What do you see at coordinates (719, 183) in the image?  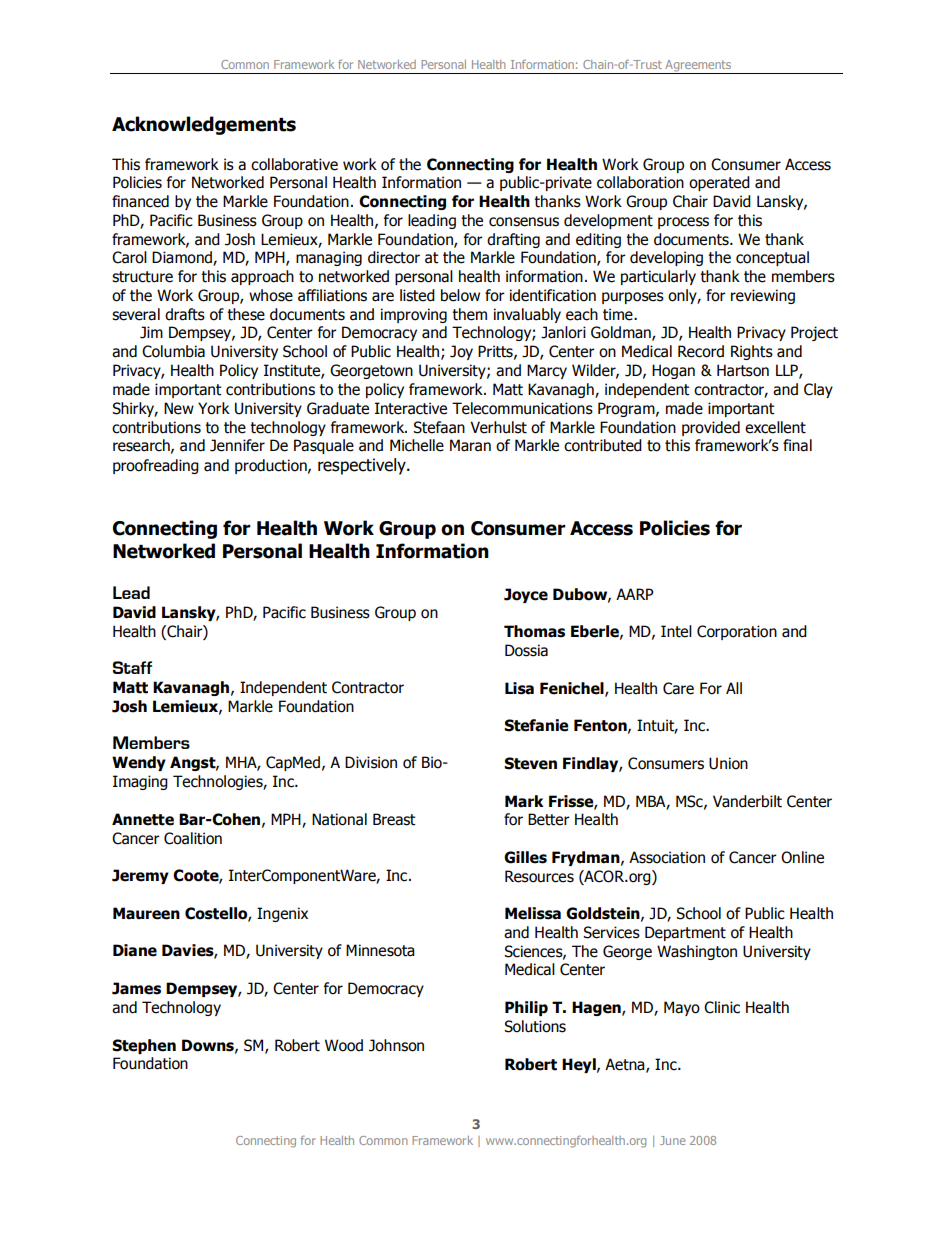 I see `operated` at bounding box center [719, 183].
